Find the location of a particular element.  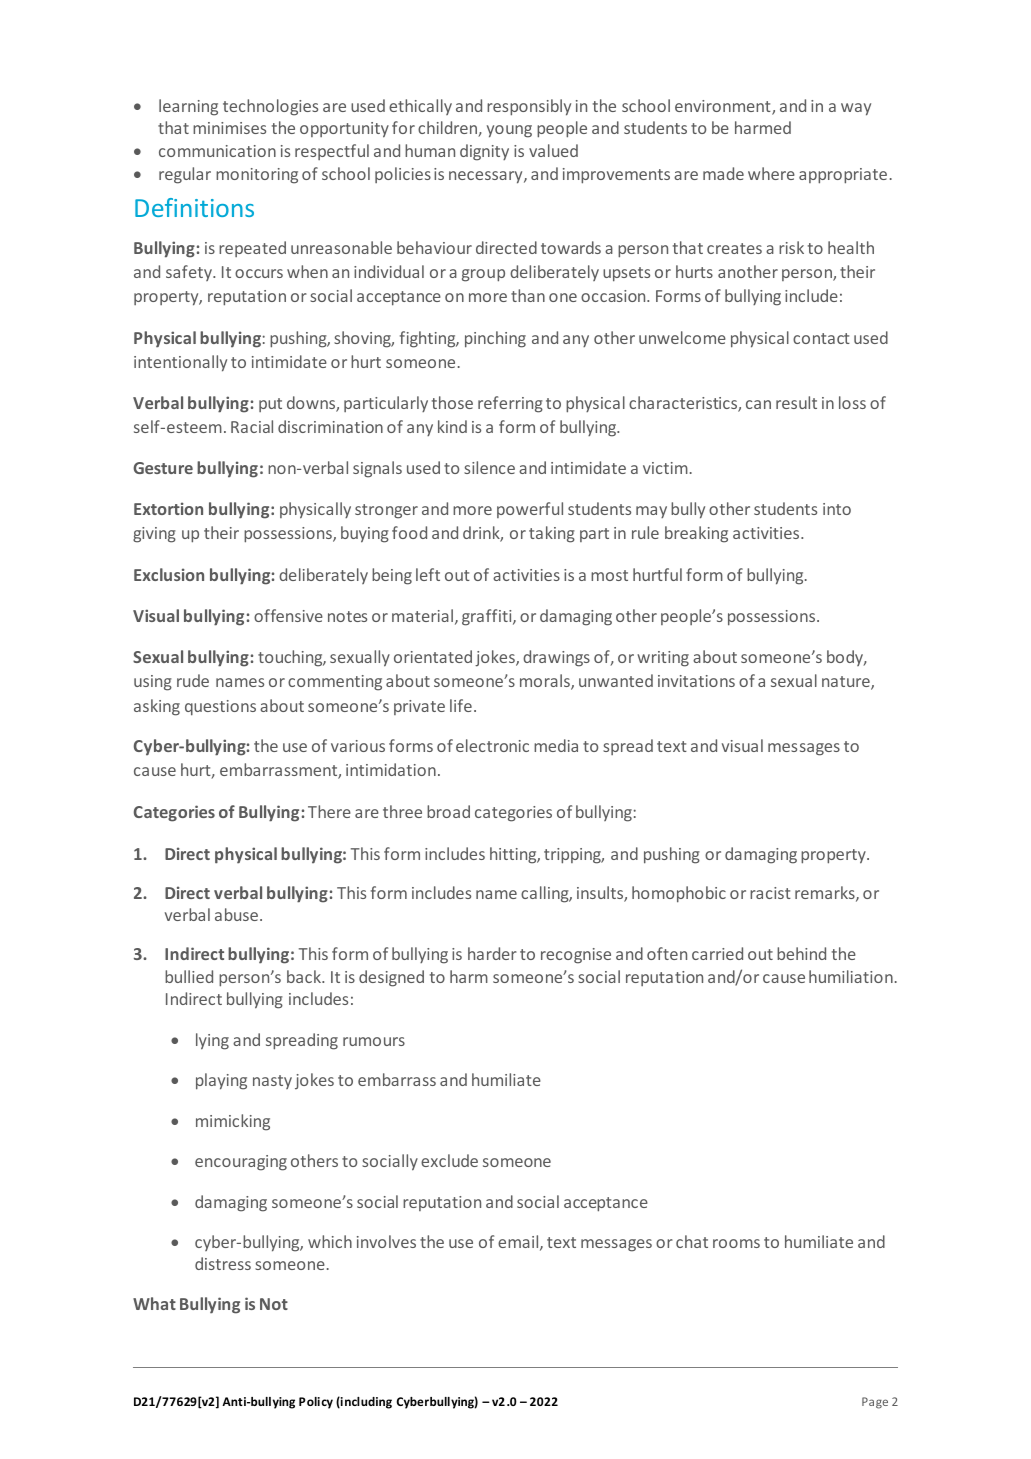

where is located at coordinates (771, 173).
